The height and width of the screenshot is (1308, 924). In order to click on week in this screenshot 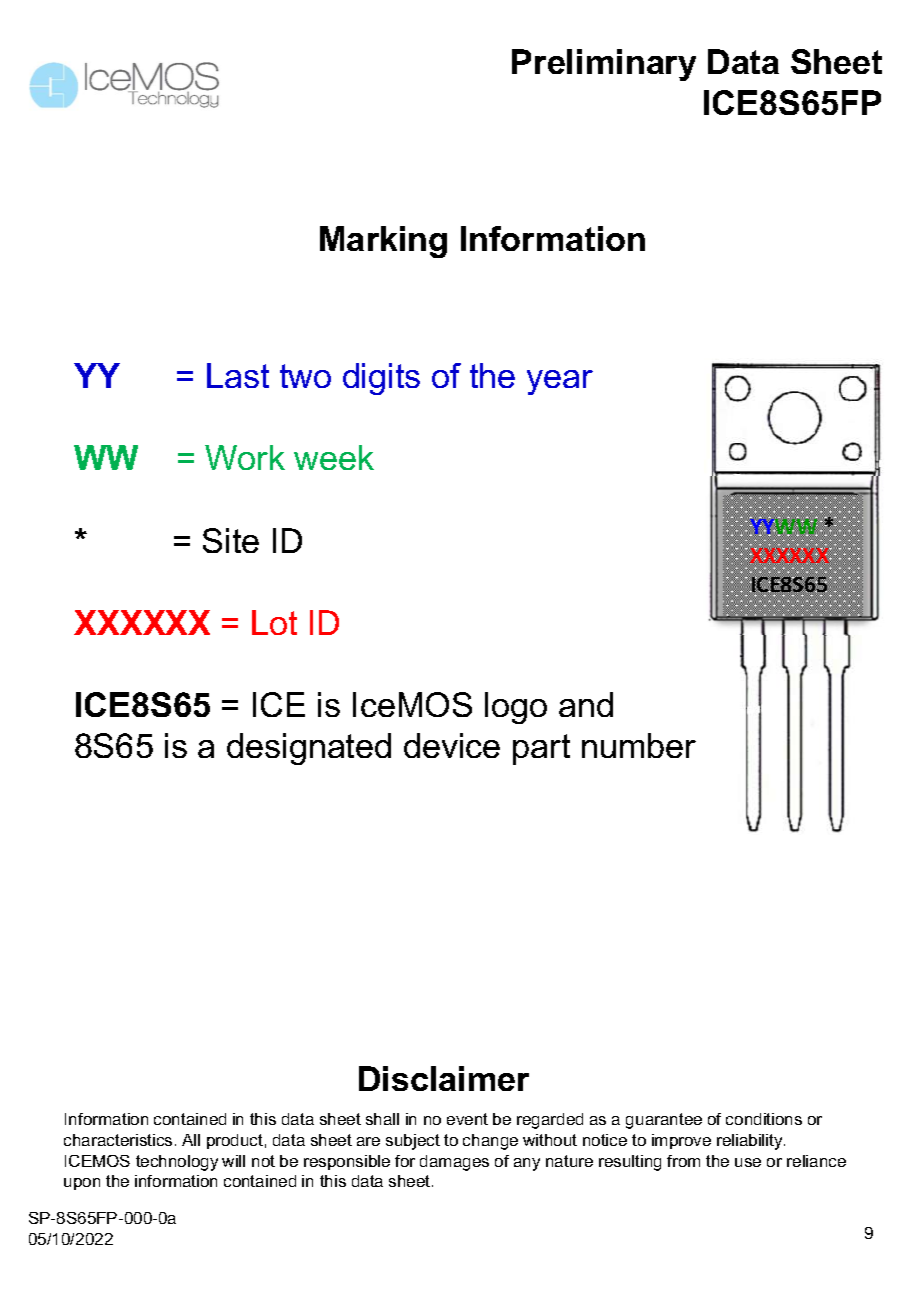, I will do `click(334, 457)`.
